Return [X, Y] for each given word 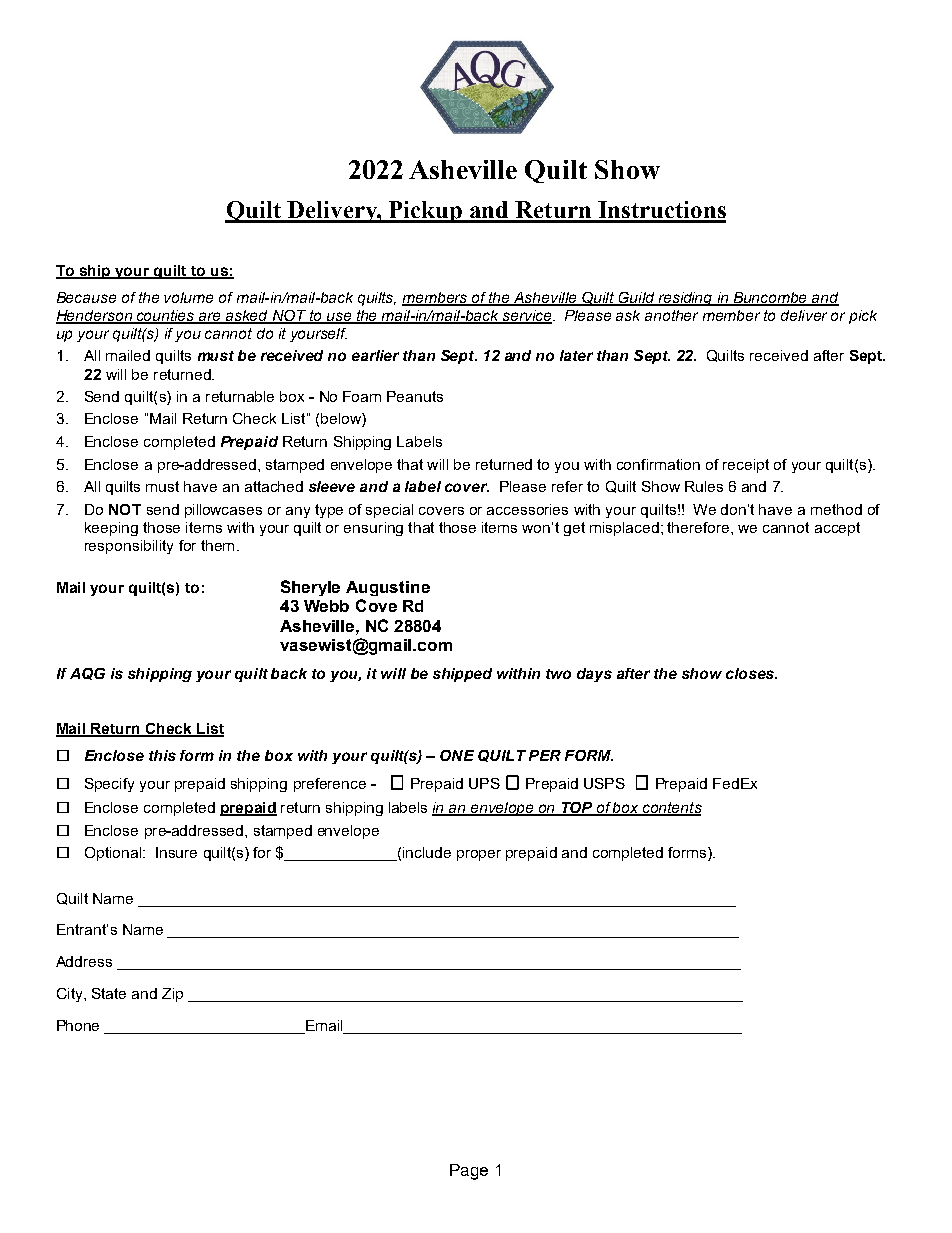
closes [751, 673]
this [162, 755]
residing [685, 299]
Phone [78, 1025]
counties [166, 317]
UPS [484, 783]
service [527, 317]
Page [469, 1172]
